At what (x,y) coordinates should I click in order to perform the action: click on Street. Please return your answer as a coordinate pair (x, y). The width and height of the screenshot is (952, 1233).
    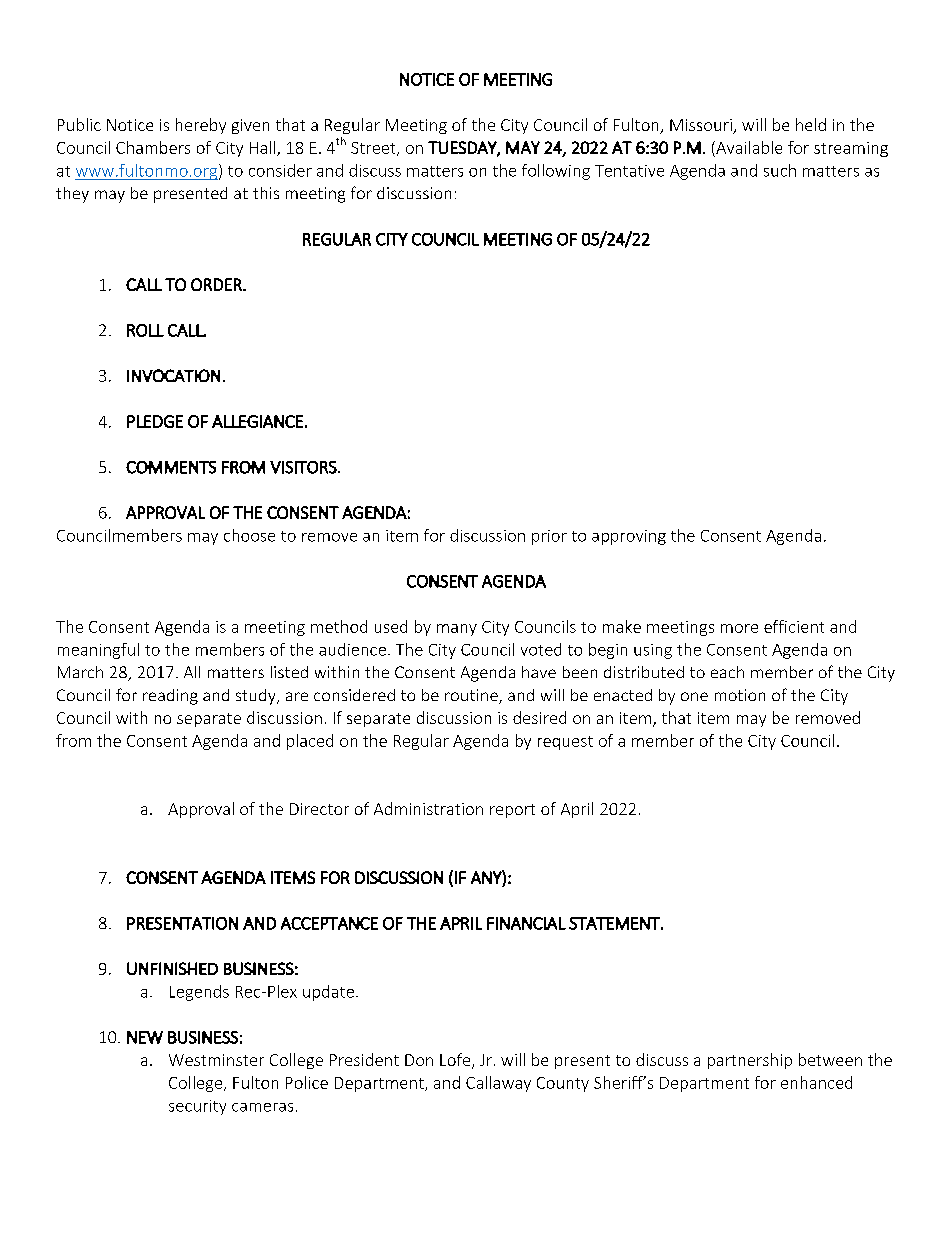
    Looking at the image, I should click on (374, 149).
